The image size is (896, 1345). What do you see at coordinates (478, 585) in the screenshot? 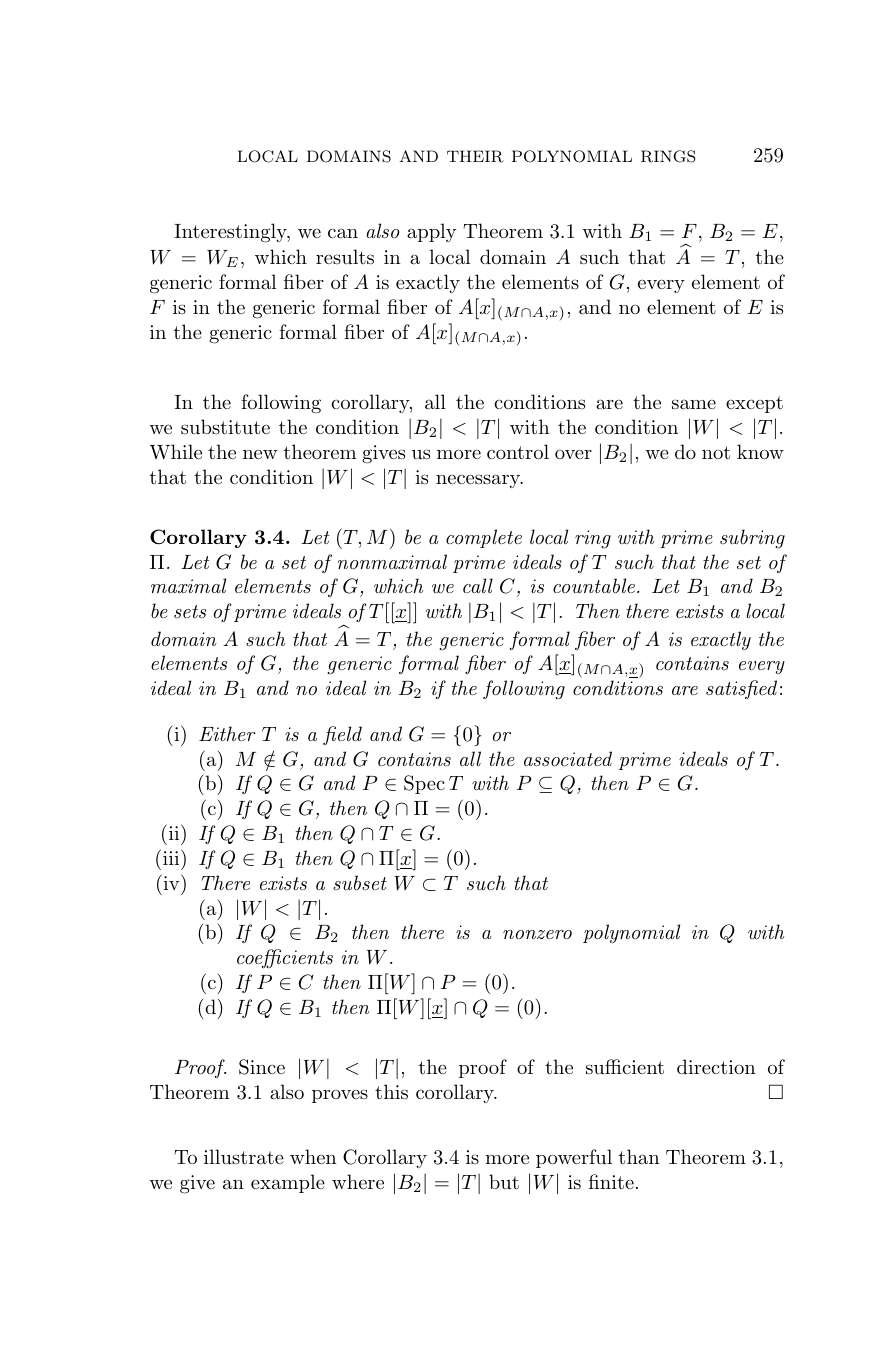
I see `call` at bounding box center [478, 585].
